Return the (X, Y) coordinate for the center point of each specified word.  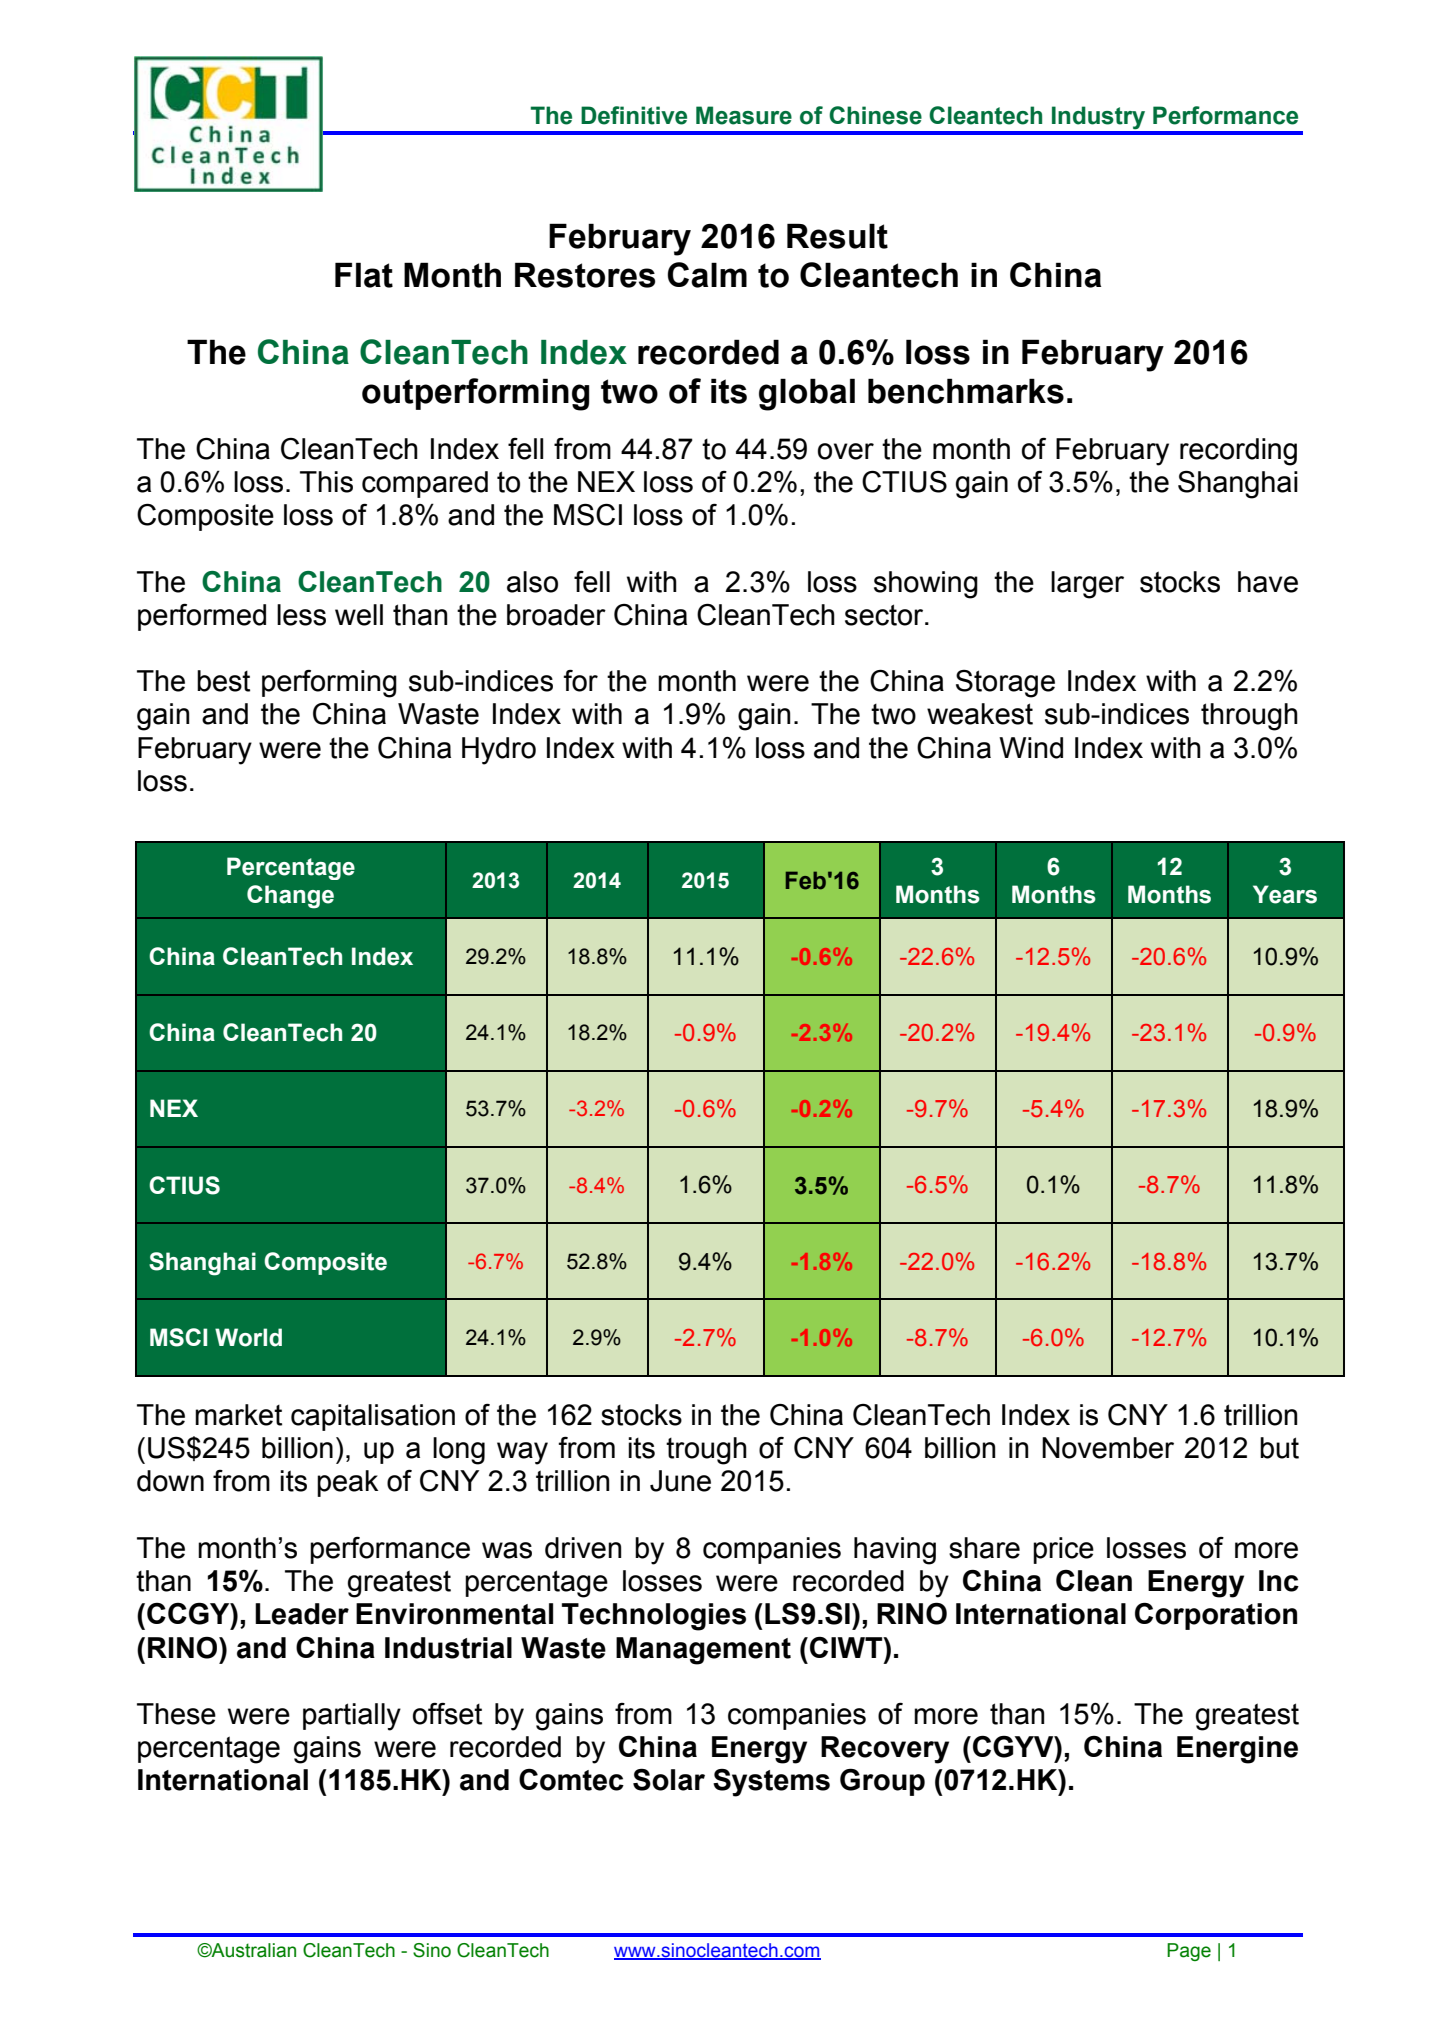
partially (352, 1717)
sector (885, 615)
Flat (364, 275)
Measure (744, 115)
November (1108, 1448)
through (1249, 717)
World (248, 1337)
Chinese (875, 115)
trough (706, 1451)
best (223, 681)
